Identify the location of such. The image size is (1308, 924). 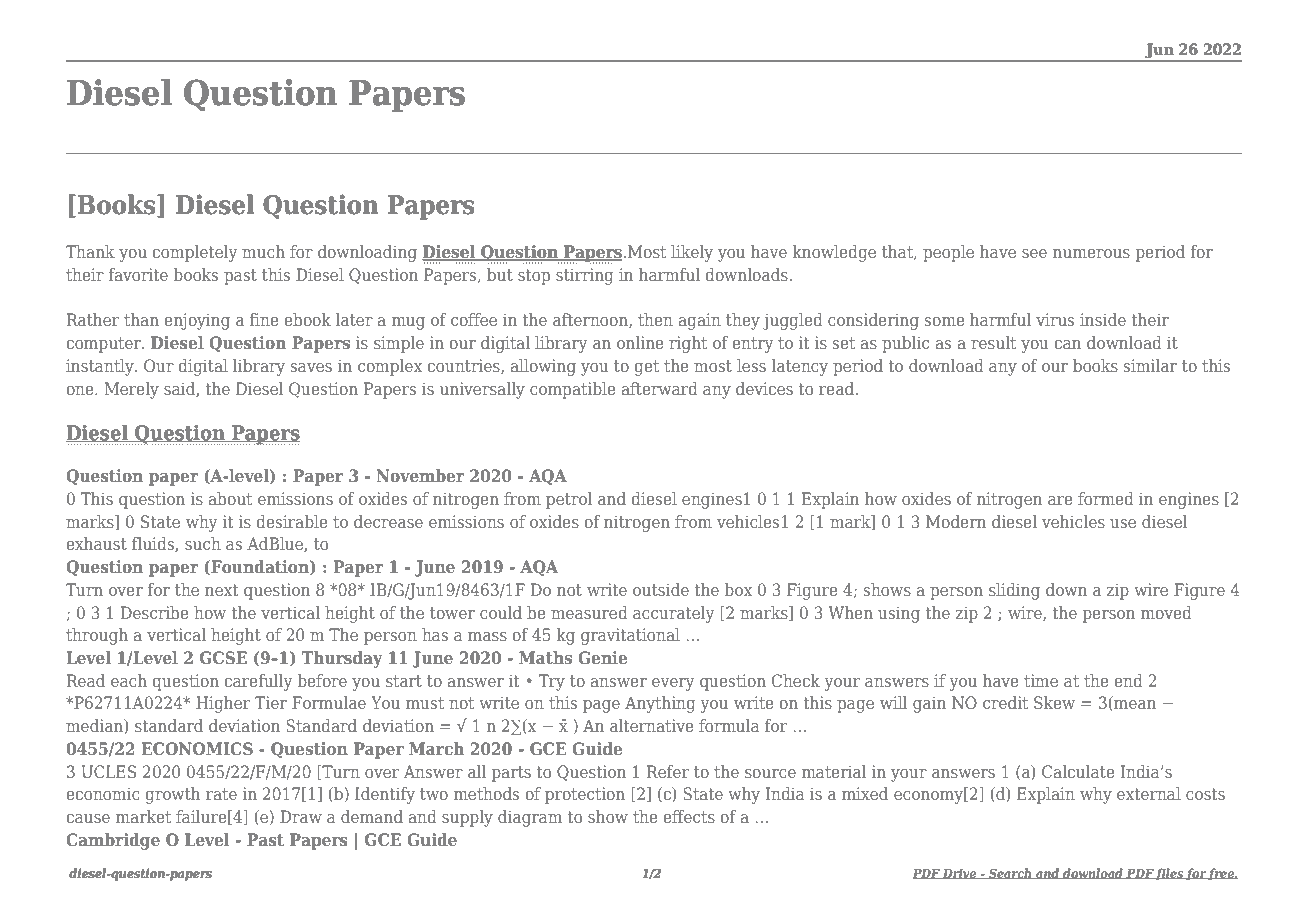
(203, 543).
